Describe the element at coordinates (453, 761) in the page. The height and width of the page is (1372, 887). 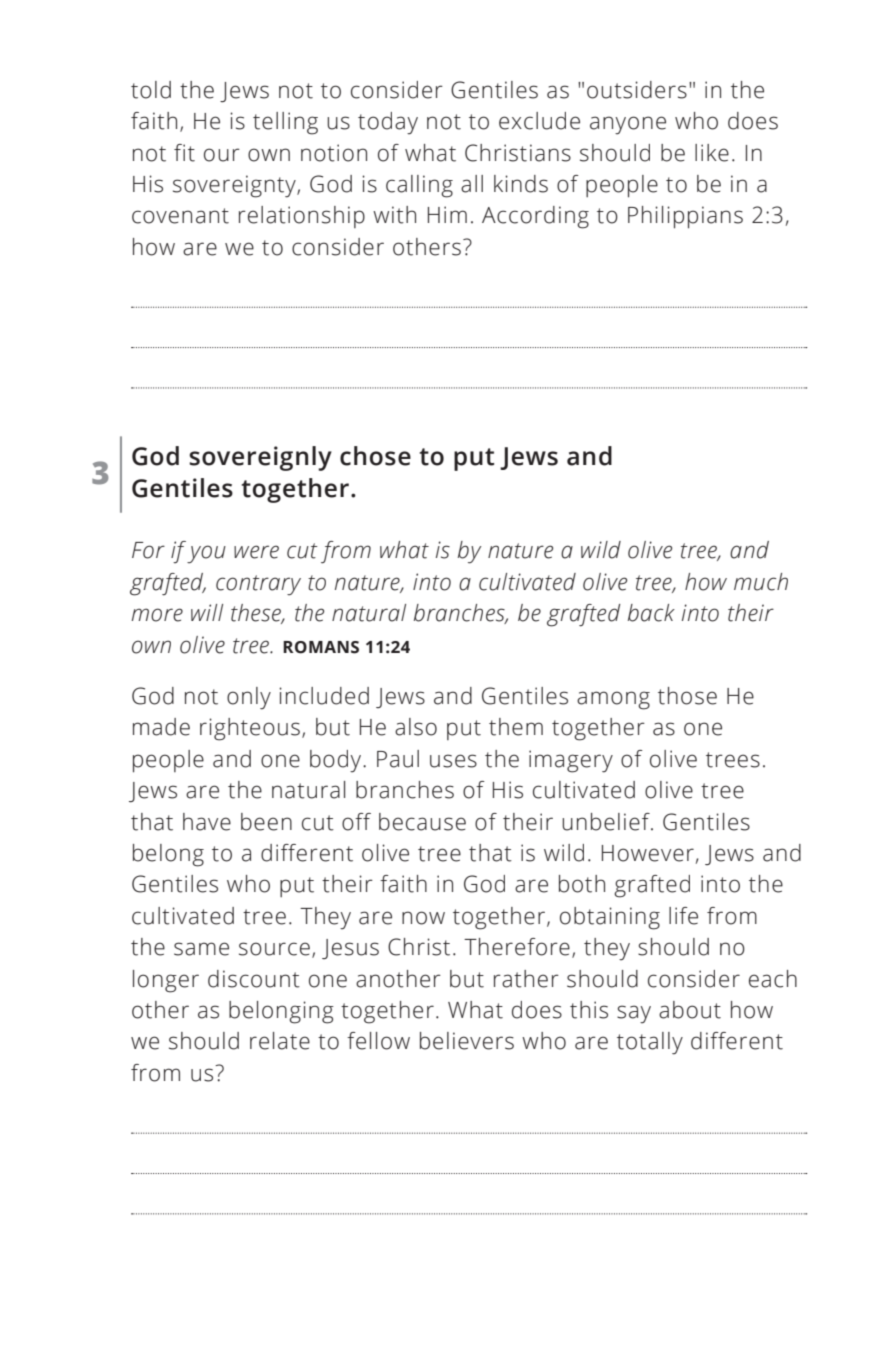
I see `uses` at that location.
